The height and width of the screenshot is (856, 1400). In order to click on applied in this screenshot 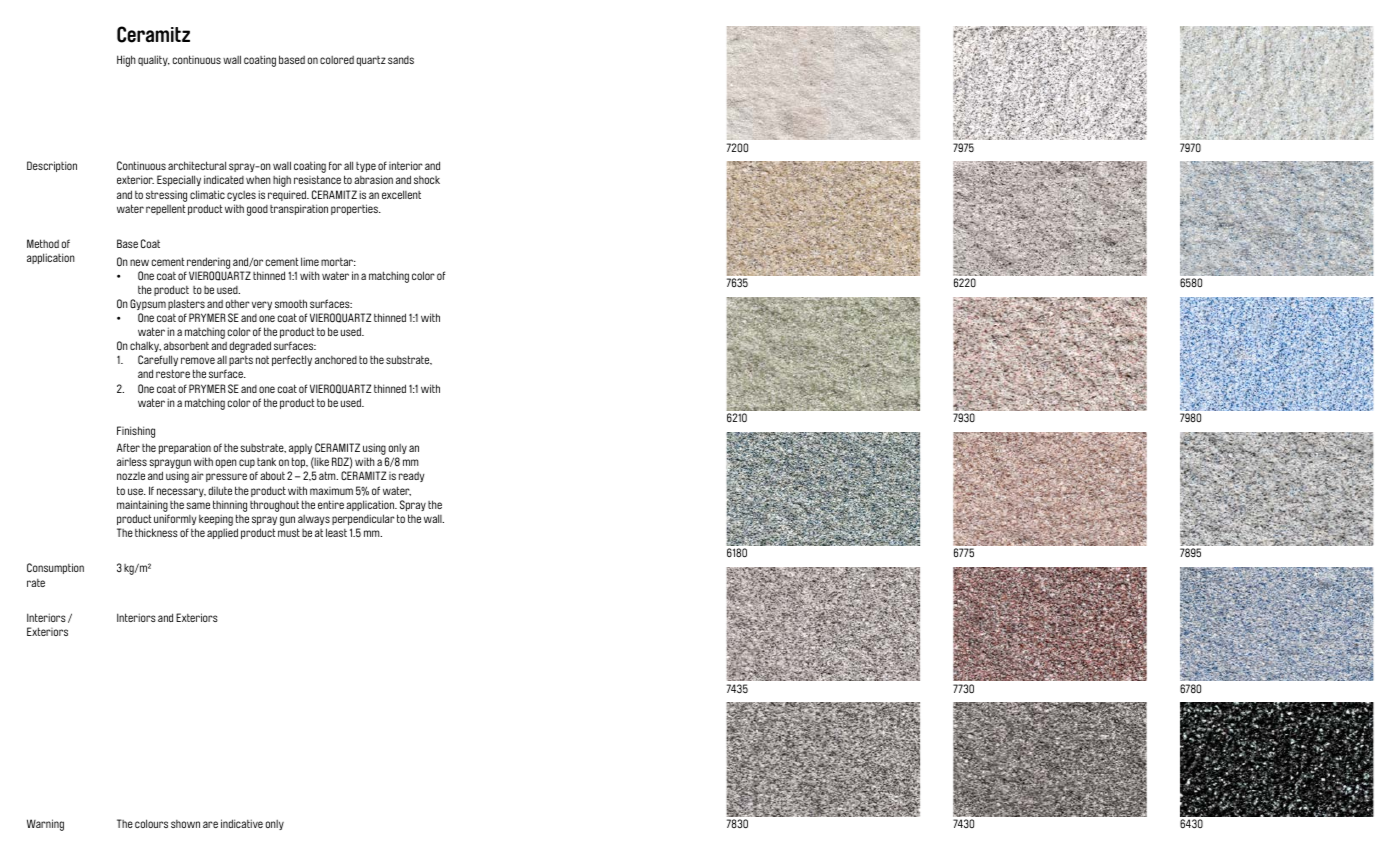, I will do `click(222, 533)`.
